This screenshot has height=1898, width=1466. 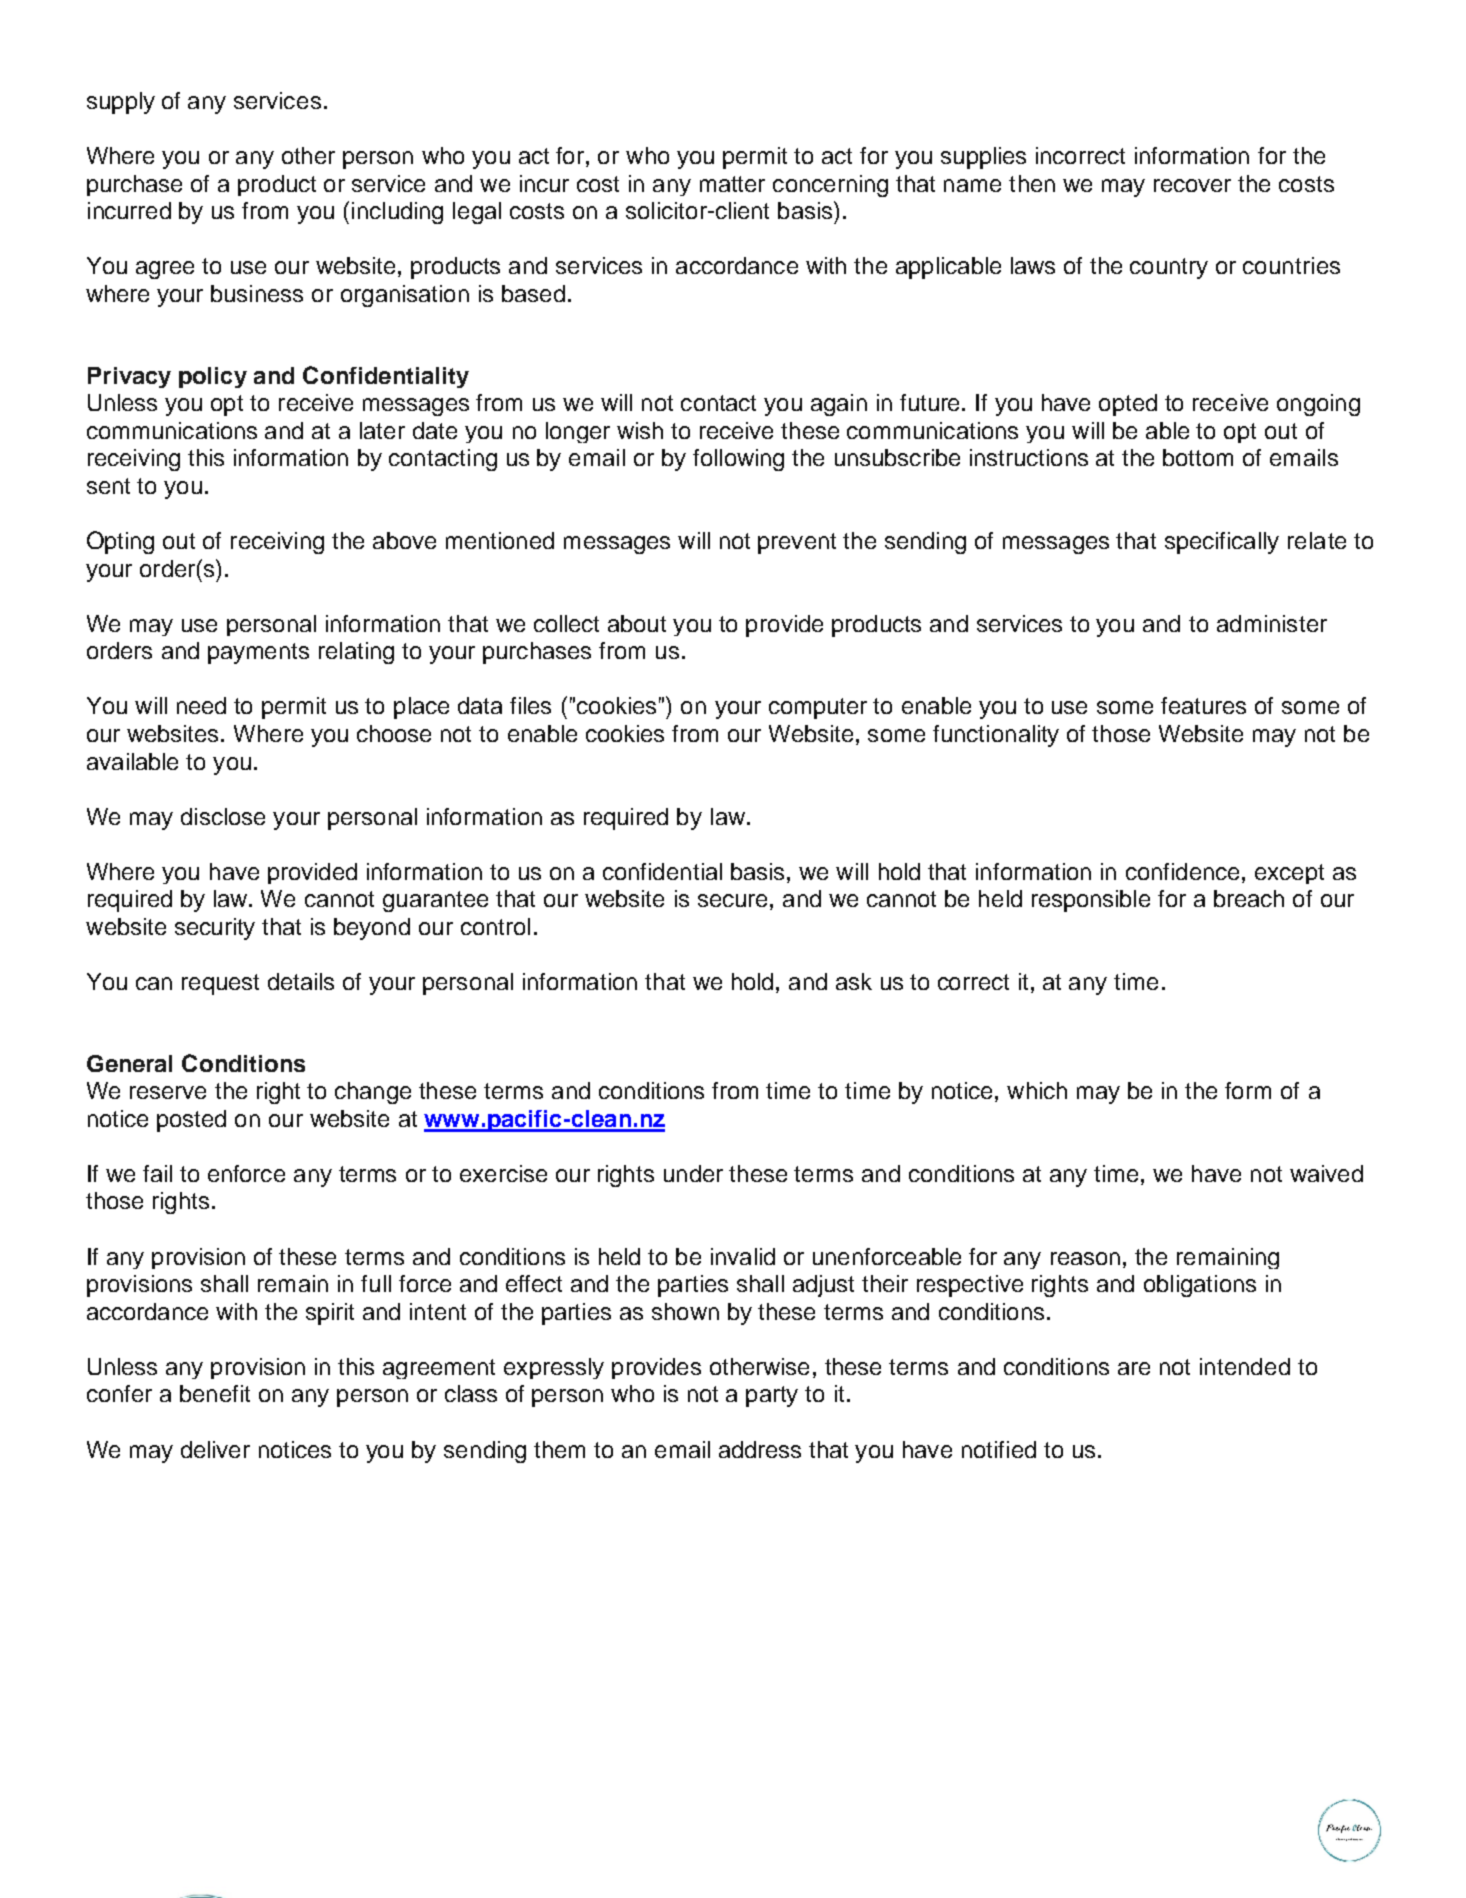 What do you see at coordinates (732, 184) in the screenshot?
I see `matter` at bounding box center [732, 184].
